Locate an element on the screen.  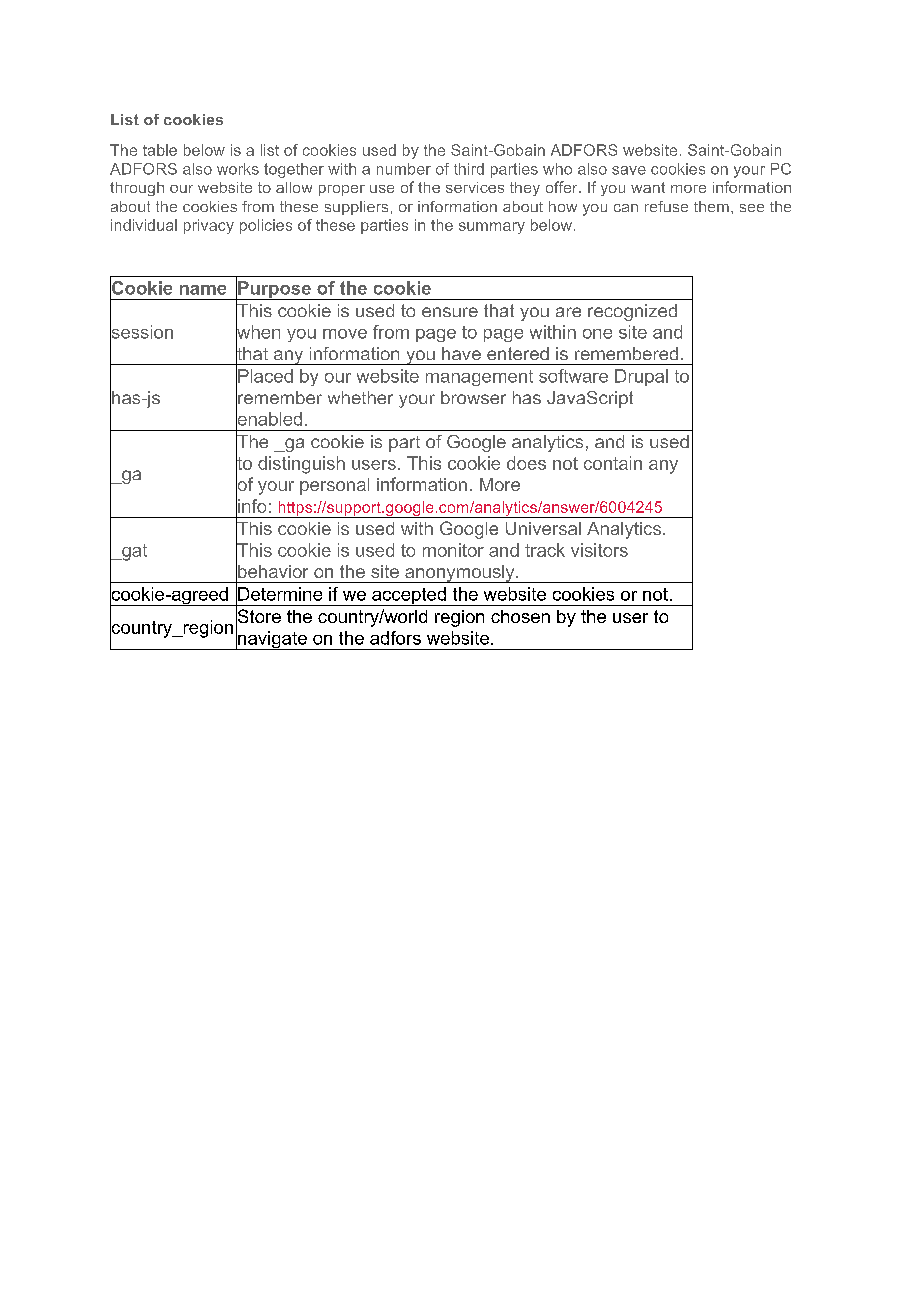
save is located at coordinates (629, 170).
